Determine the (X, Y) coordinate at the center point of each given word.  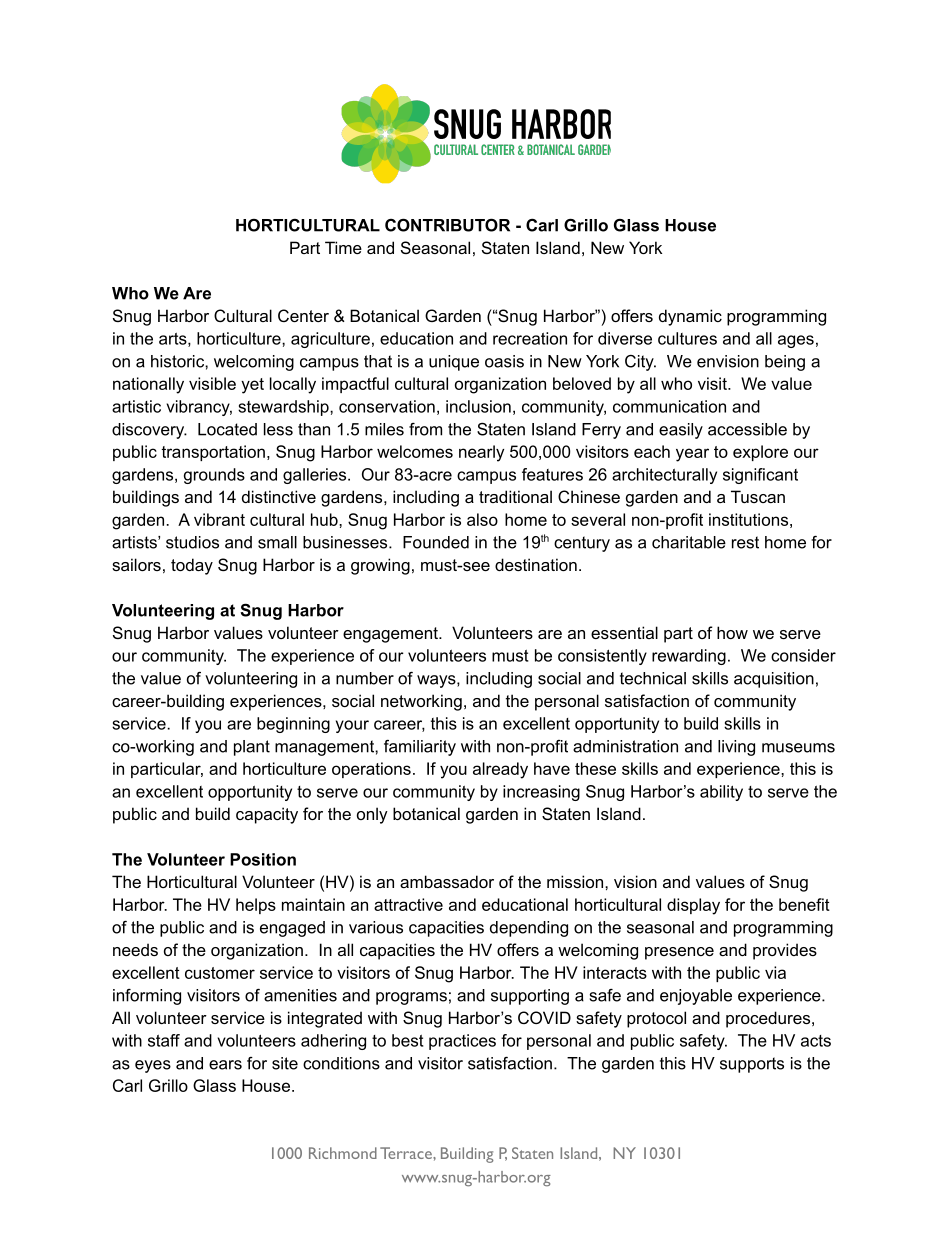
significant (760, 476)
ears (225, 1065)
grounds (214, 476)
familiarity (420, 748)
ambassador (447, 881)
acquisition (774, 680)
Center (303, 315)
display (693, 906)
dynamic (690, 317)
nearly (481, 453)
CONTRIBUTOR (447, 225)
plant (252, 748)
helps (256, 906)
